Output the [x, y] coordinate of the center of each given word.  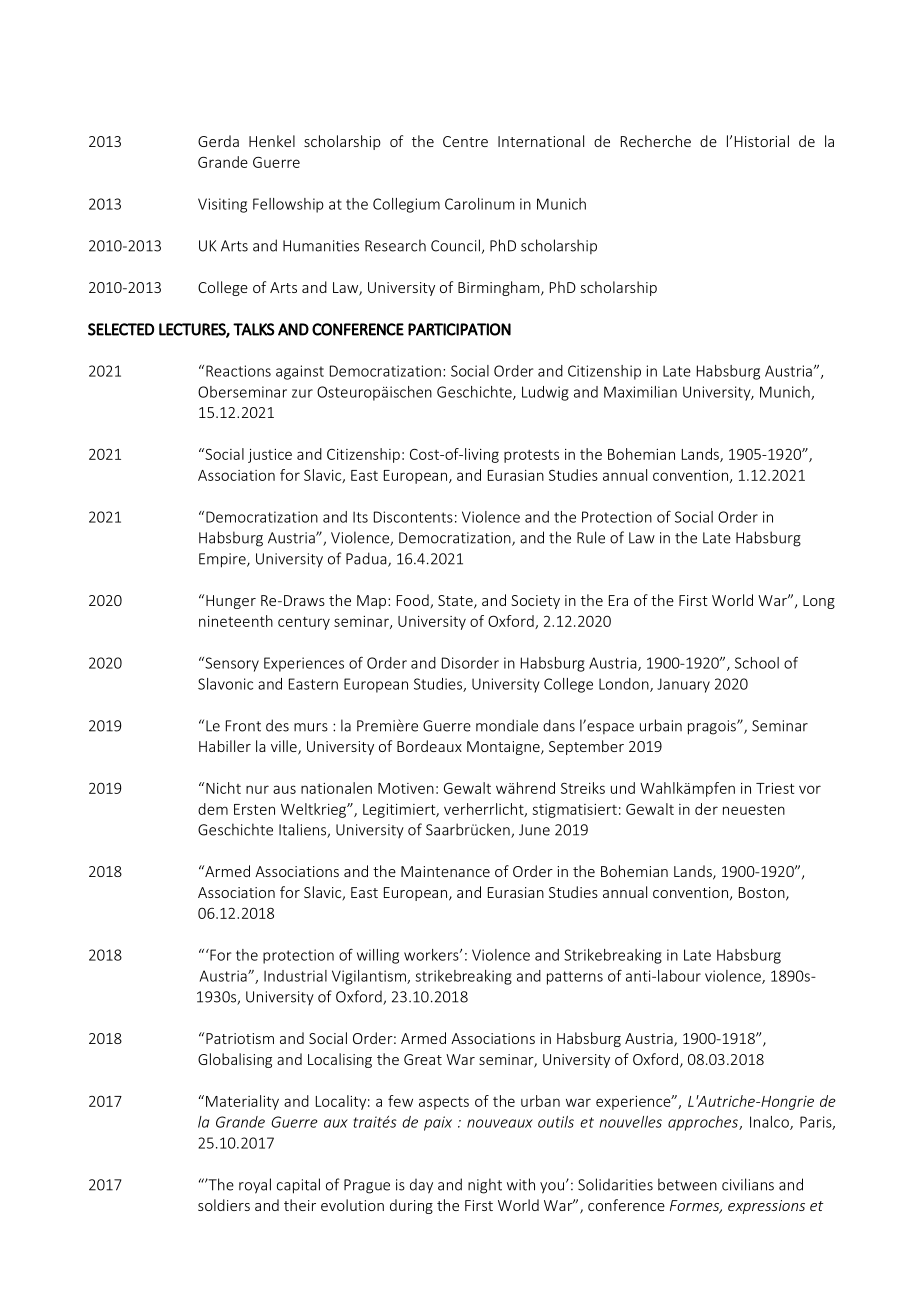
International [541, 141]
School [757, 663]
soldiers [224, 1205]
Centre [465, 141]
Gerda [218, 141]
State [456, 602]
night [485, 1186]
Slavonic [225, 684]
